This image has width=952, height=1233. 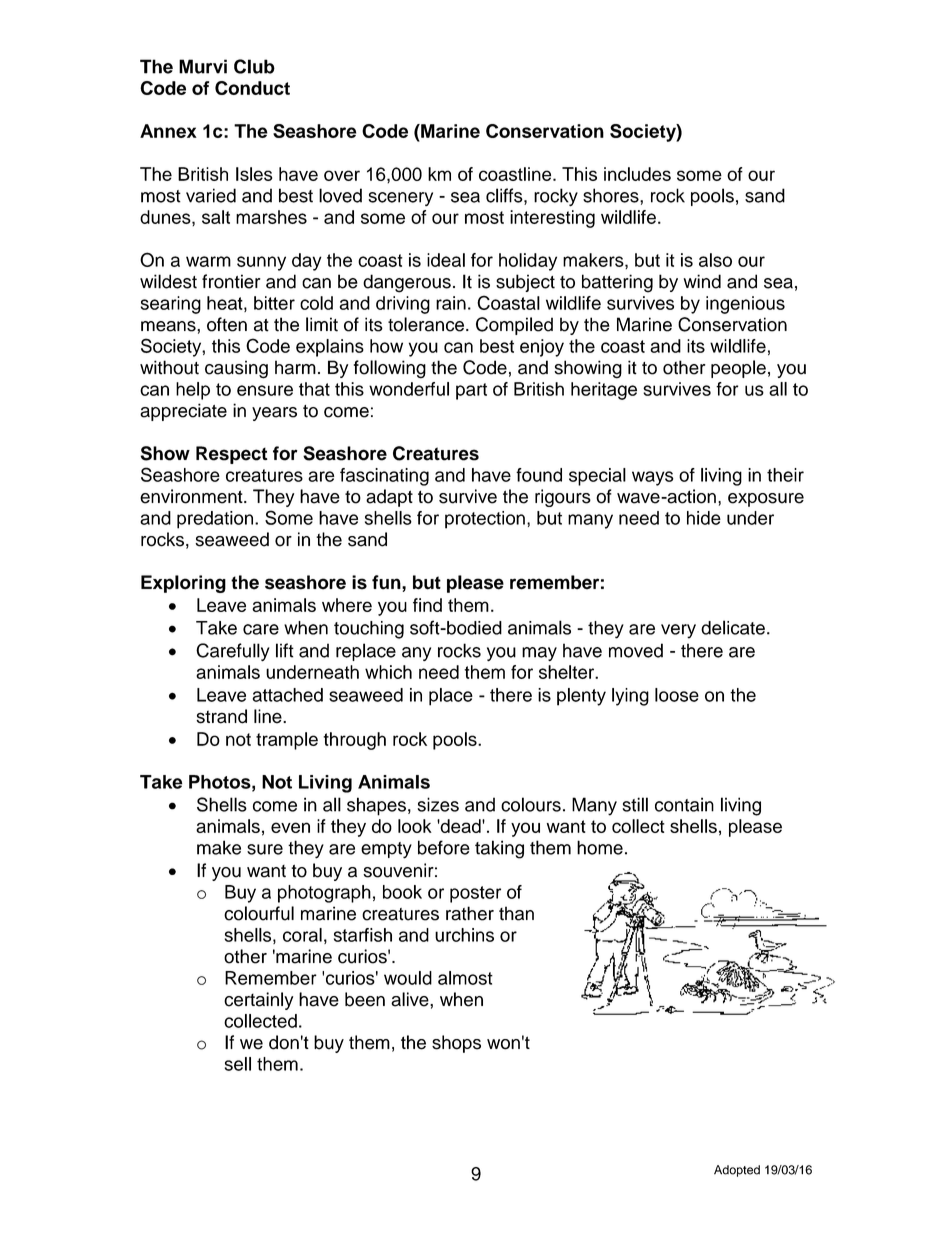 What do you see at coordinates (684, 804) in the image?
I see `contain` at bounding box center [684, 804].
